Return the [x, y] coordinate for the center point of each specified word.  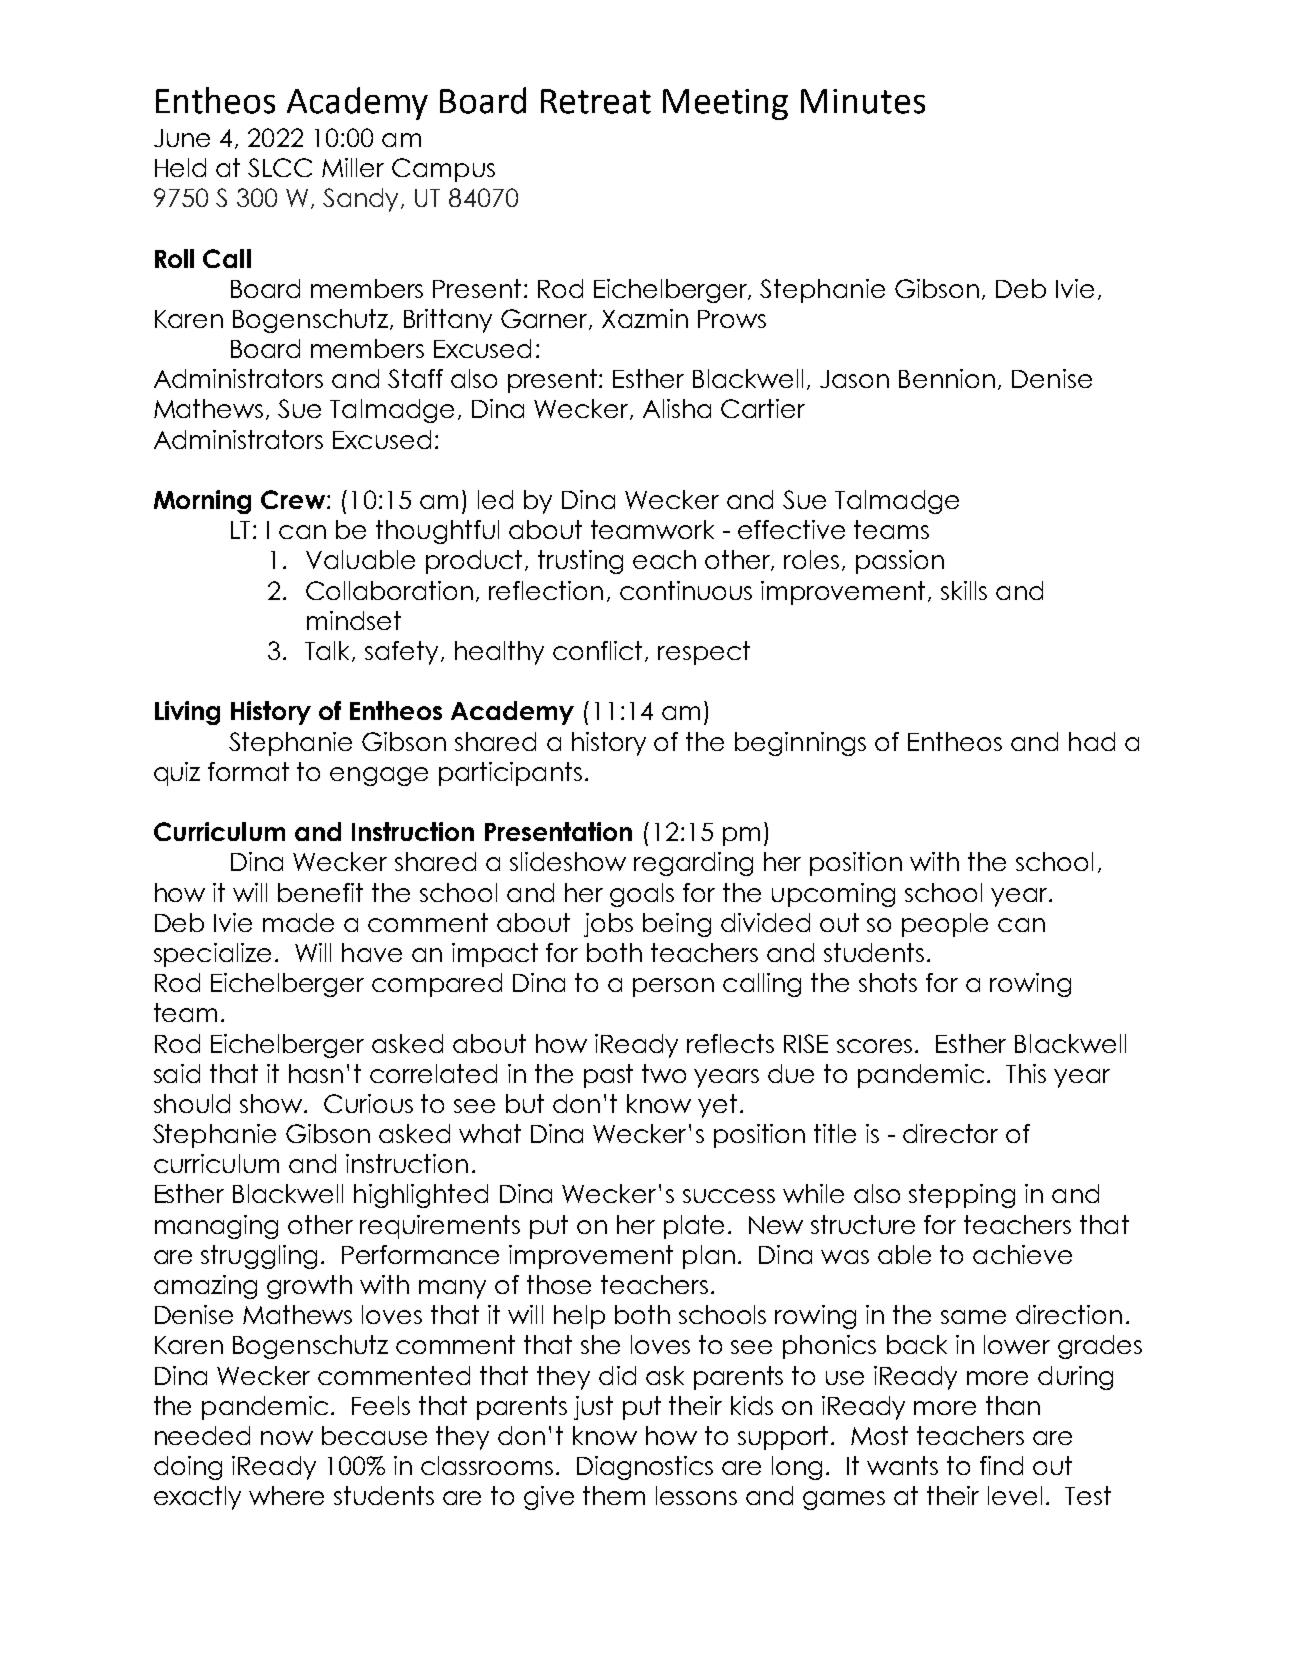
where [286, 1495]
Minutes [863, 101]
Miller [353, 167]
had [1092, 741]
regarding [693, 864]
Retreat [596, 101]
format [248, 771]
